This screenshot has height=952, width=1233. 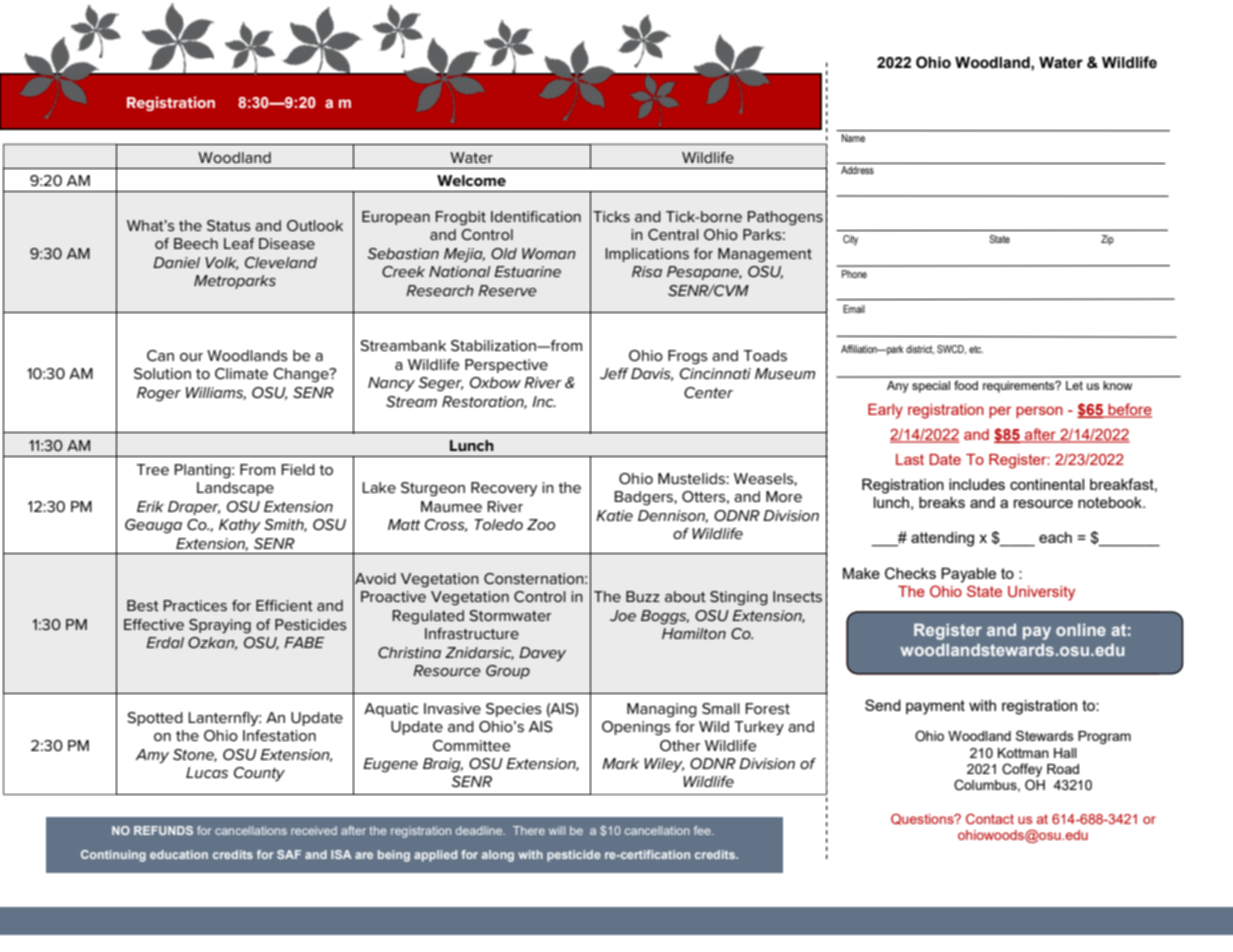 I want to click on Let, so click(x=1074, y=385).
